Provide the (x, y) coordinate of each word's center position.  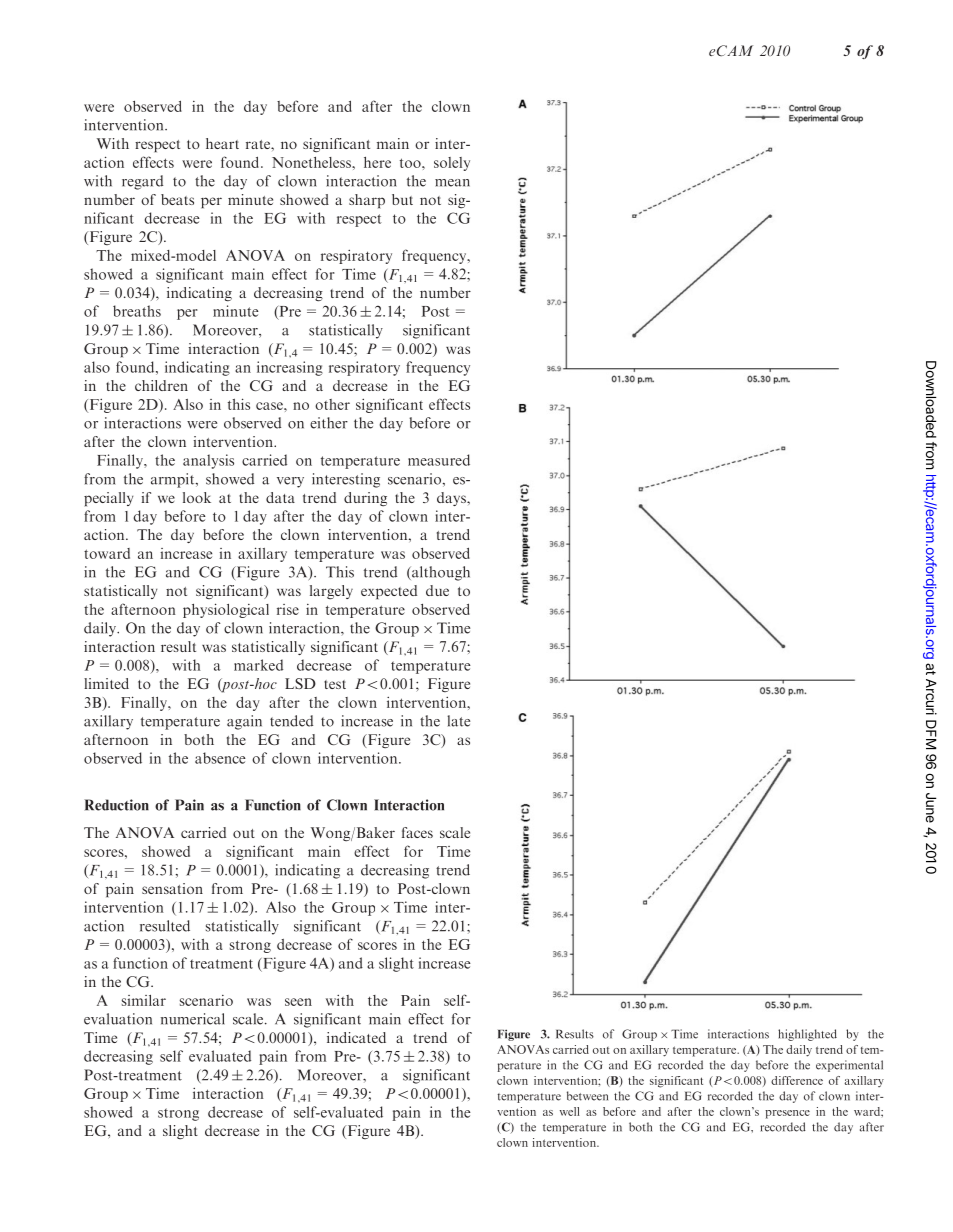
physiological (226, 610)
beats (177, 199)
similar (144, 1000)
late (458, 721)
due (437, 590)
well (570, 1111)
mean (452, 183)
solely (452, 164)
